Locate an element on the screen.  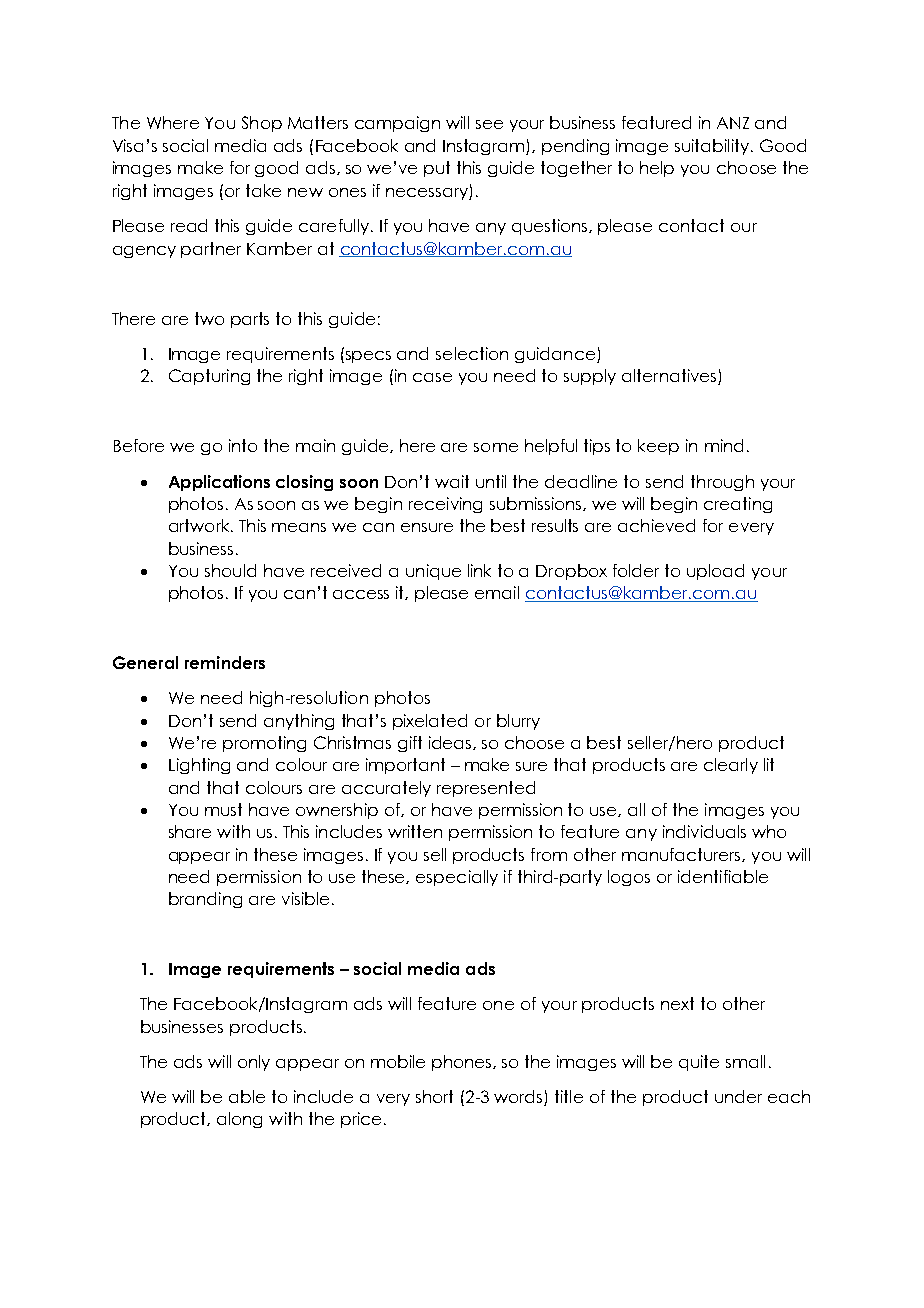
along is located at coordinates (239, 1120).
